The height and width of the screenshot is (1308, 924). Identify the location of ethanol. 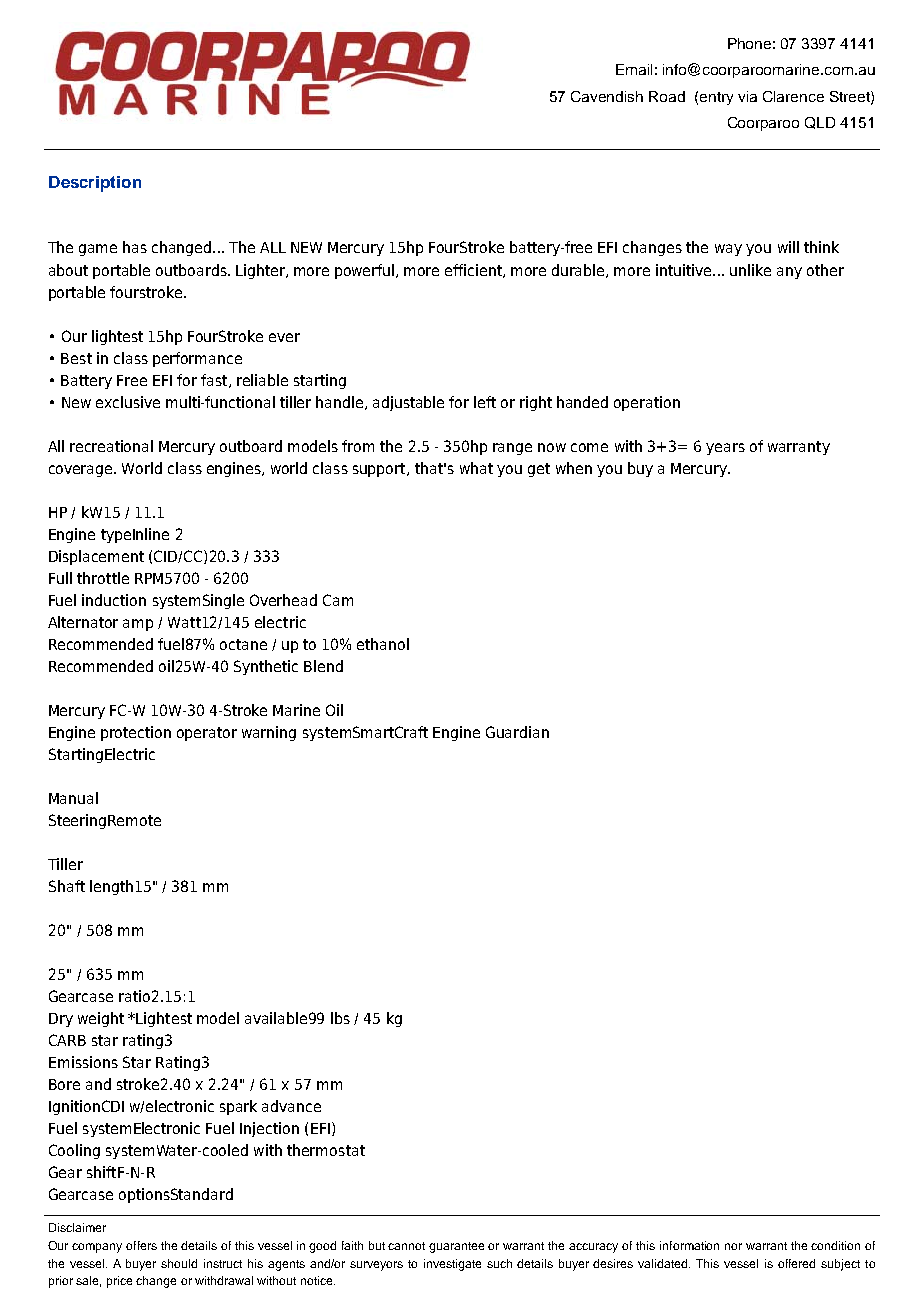
(383, 644).
